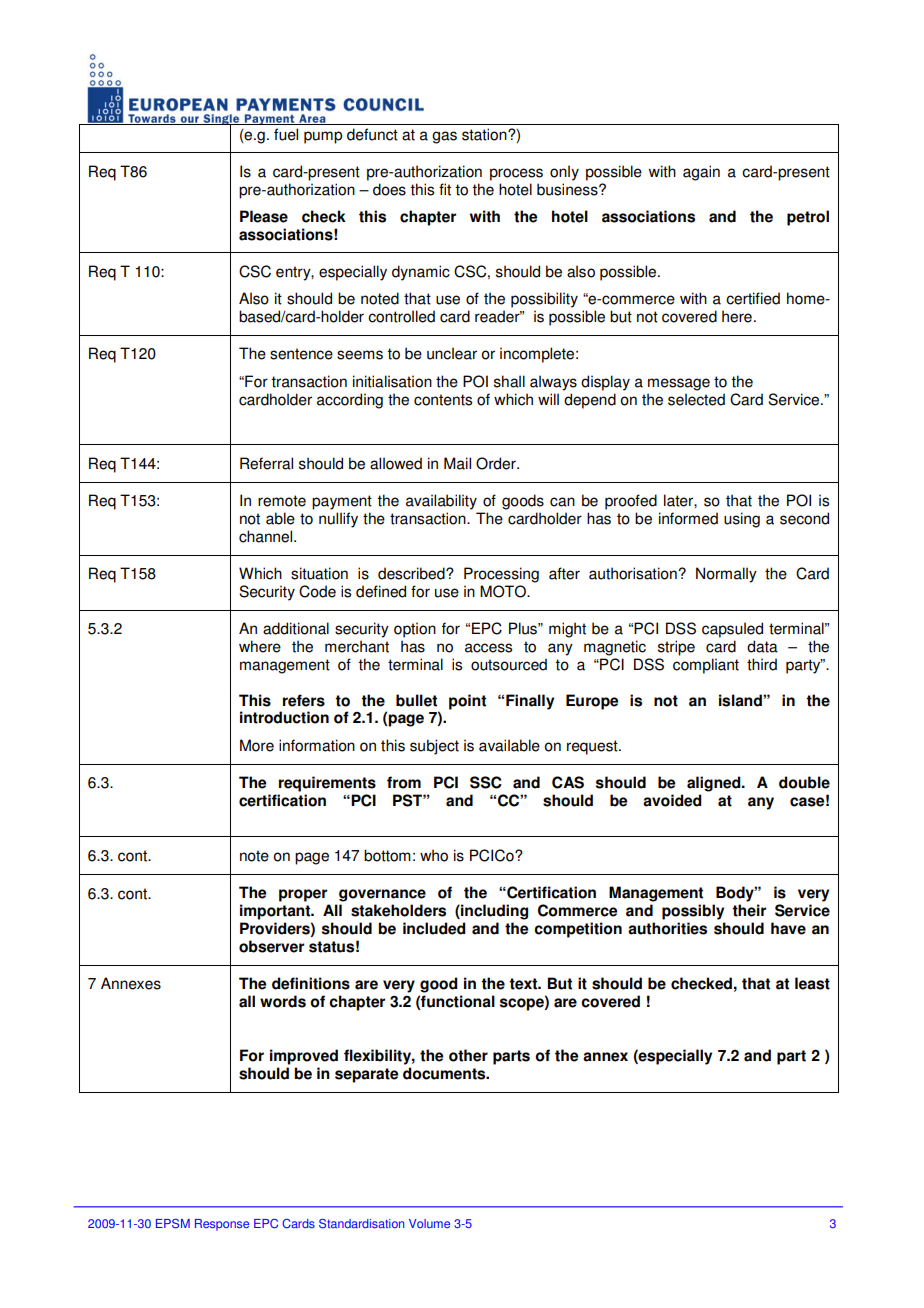 The width and height of the page is (924, 1308). What do you see at coordinates (266, 463) in the page?
I see `Referral` at bounding box center [266, 463].
